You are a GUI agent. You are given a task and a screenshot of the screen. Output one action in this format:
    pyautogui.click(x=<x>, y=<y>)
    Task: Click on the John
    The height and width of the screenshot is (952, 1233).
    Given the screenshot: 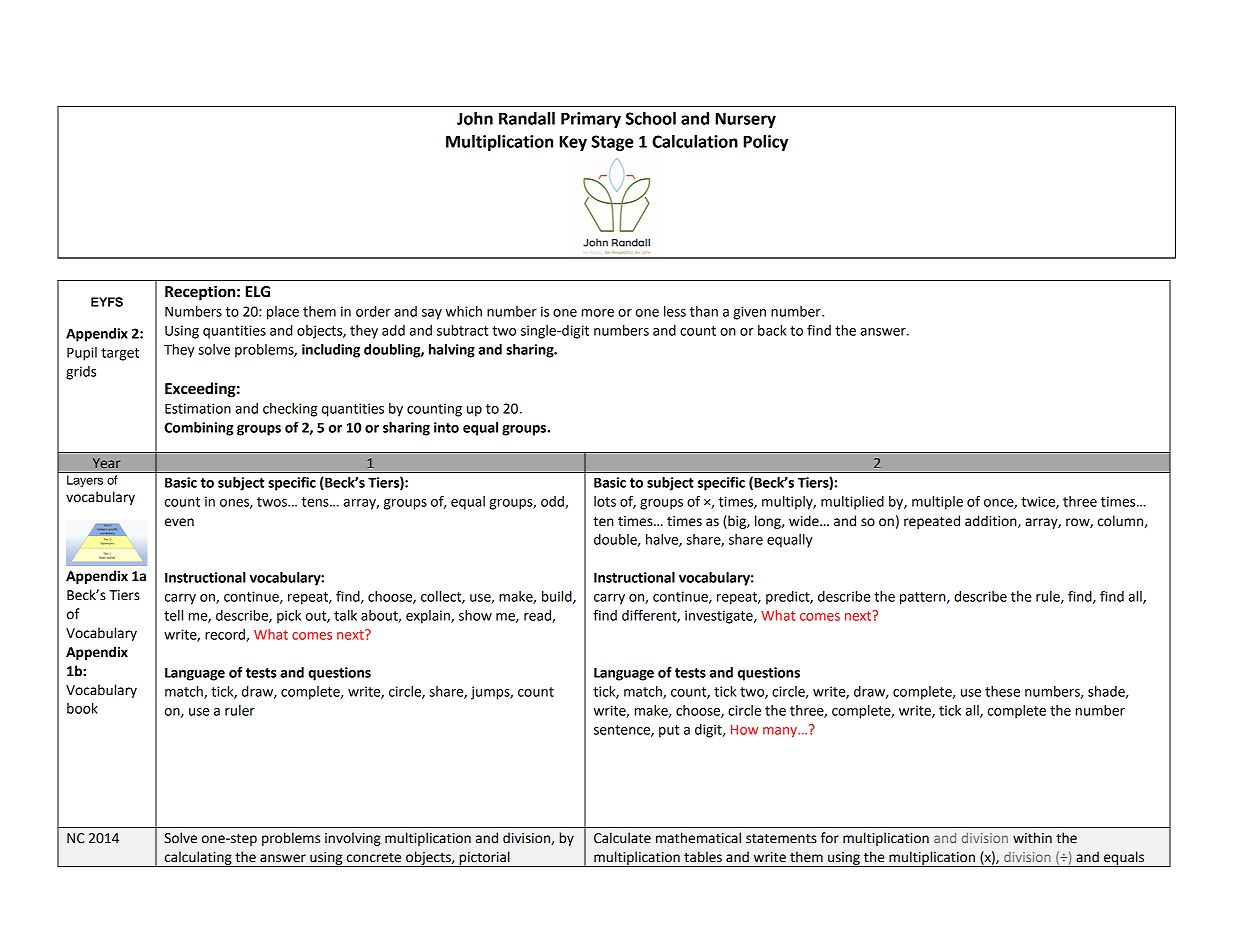 What is the action you would take?
    pyautogui.click(x=475, y=118)
